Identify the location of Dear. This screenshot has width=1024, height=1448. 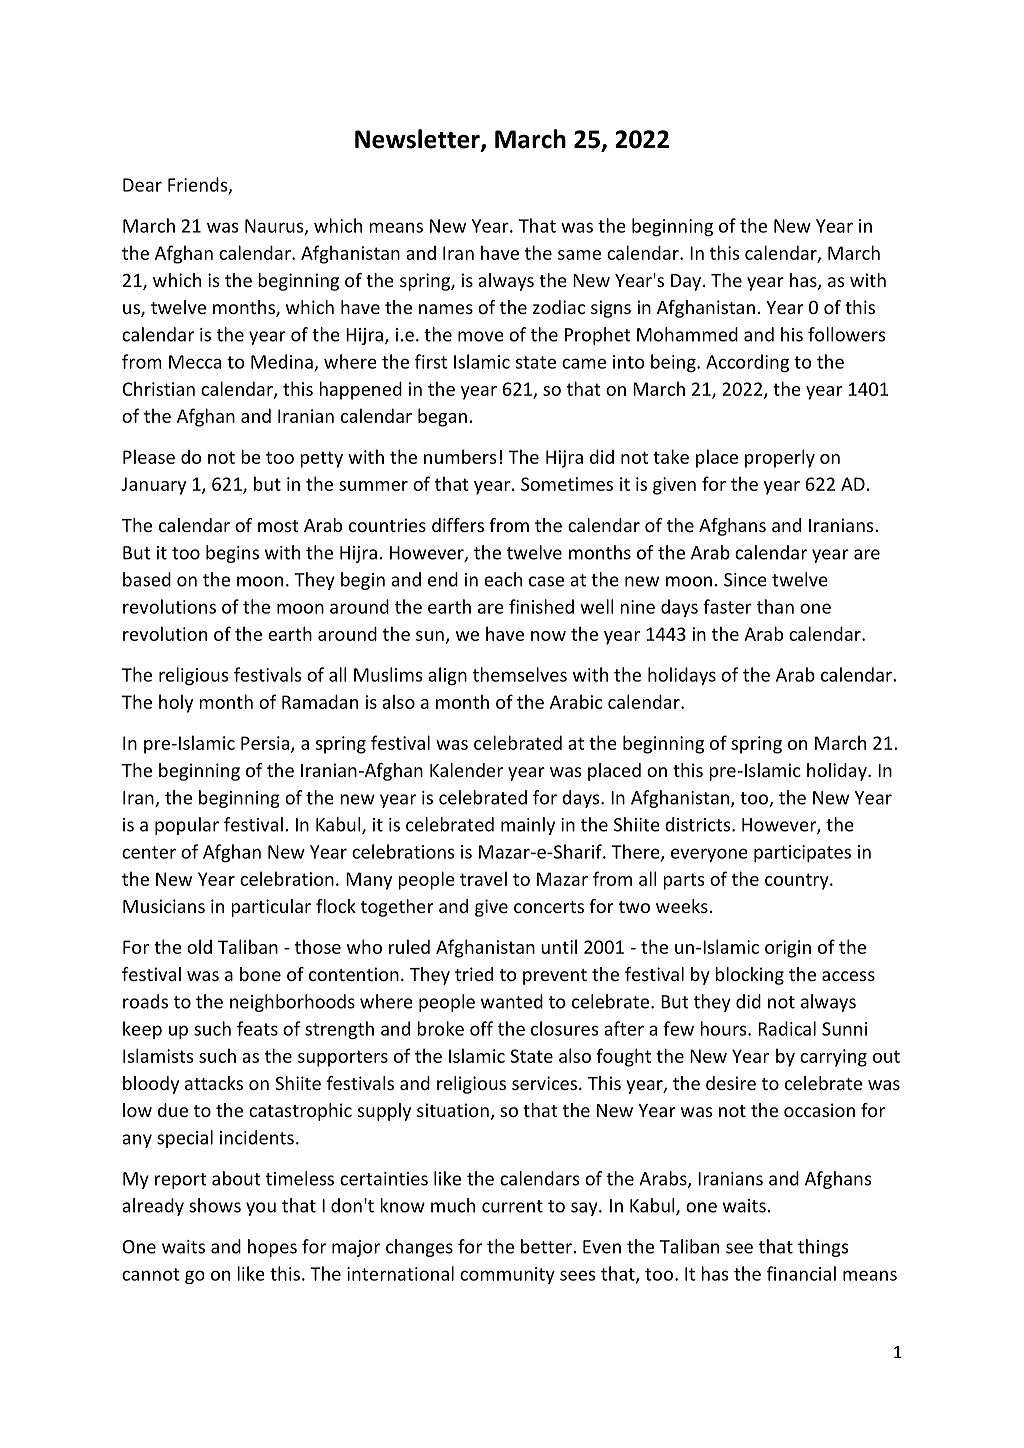
(142, 185).
